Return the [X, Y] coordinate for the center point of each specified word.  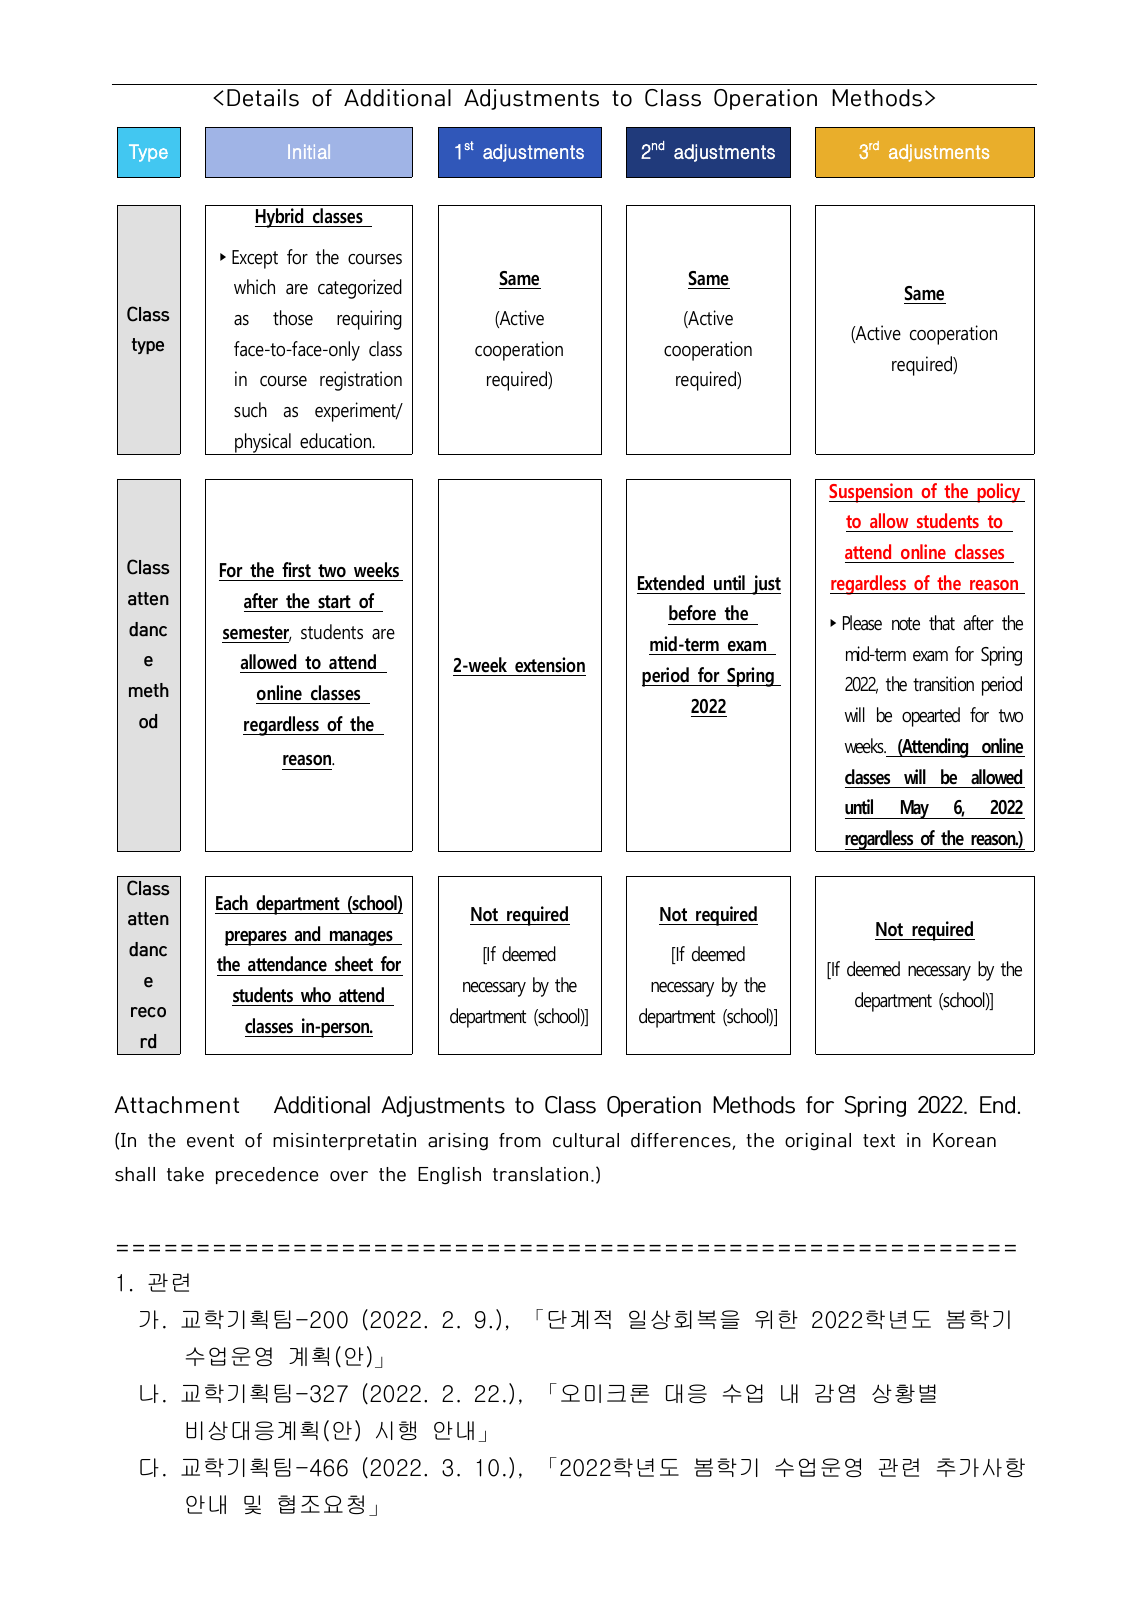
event [210, 1141]
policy [999, 493]
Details [263, 98]
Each [232, 903]
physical [263, 444]
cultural [586, 1140]
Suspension [872, 493]
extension [550, 665]
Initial [309, 151]
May [914, 809]
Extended [671, 583]
